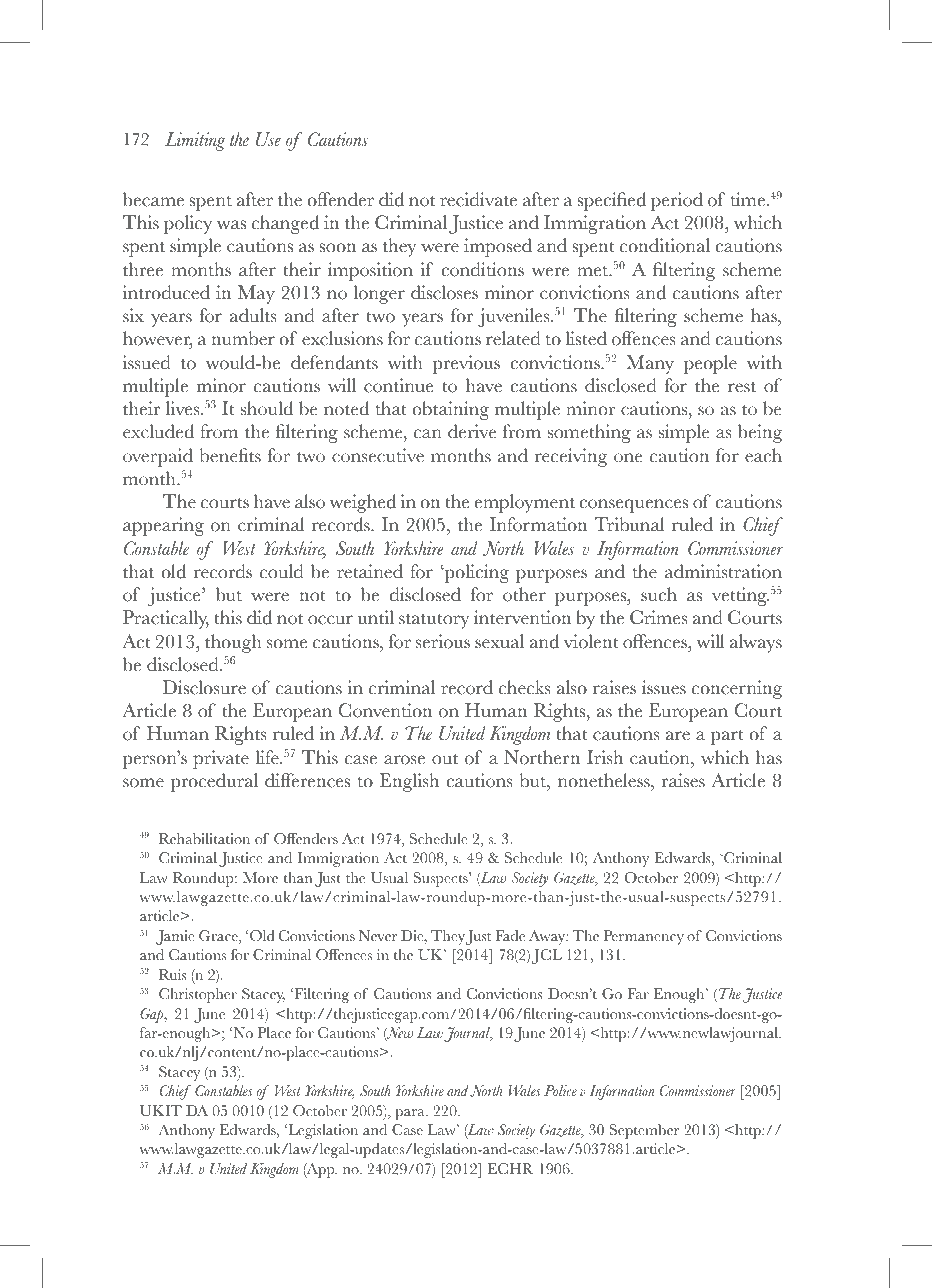  Describe the element at coordinates (443, 641) in the document. I see `serious` at that location.
